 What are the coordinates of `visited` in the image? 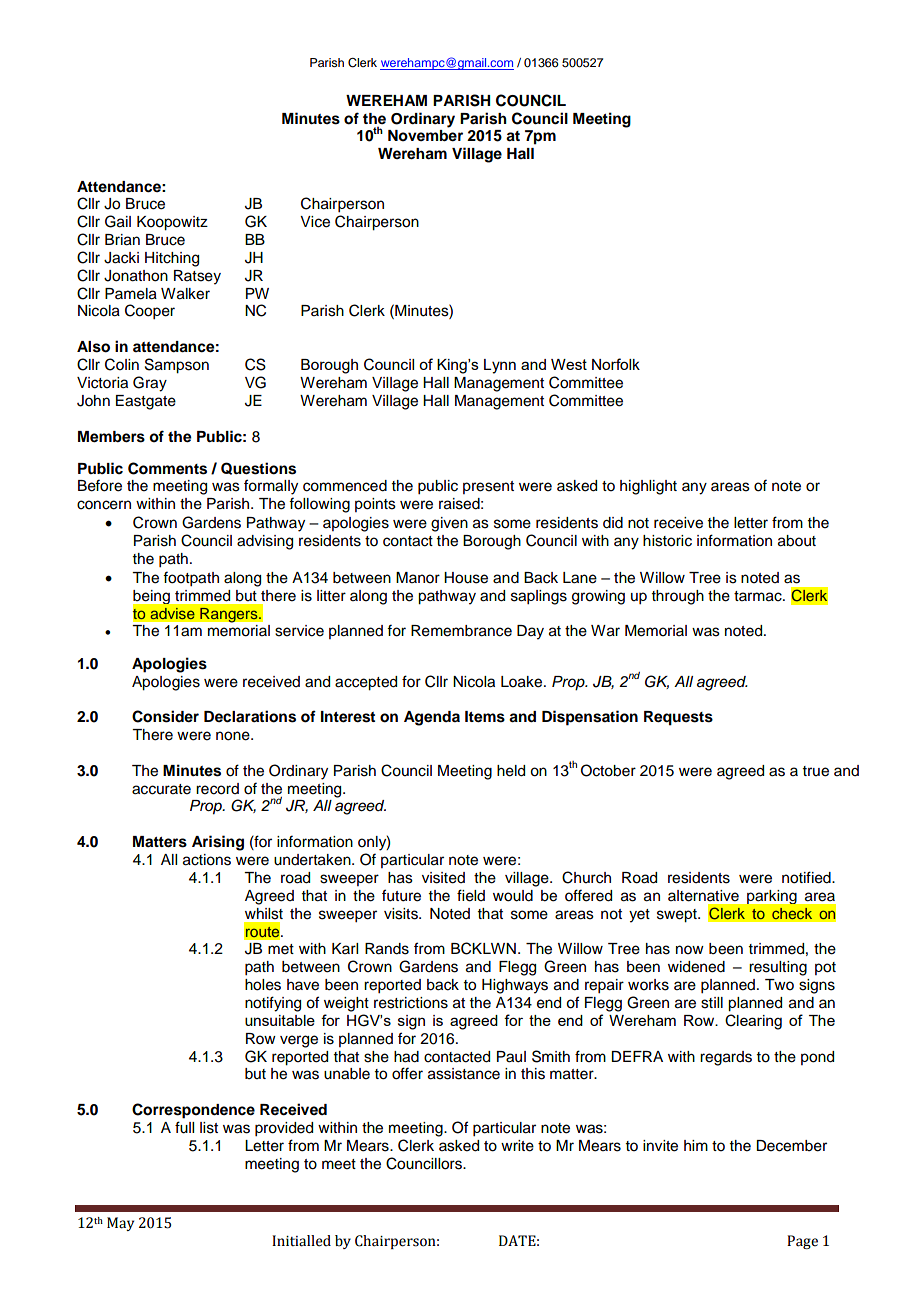 It's located at (443, 878).
